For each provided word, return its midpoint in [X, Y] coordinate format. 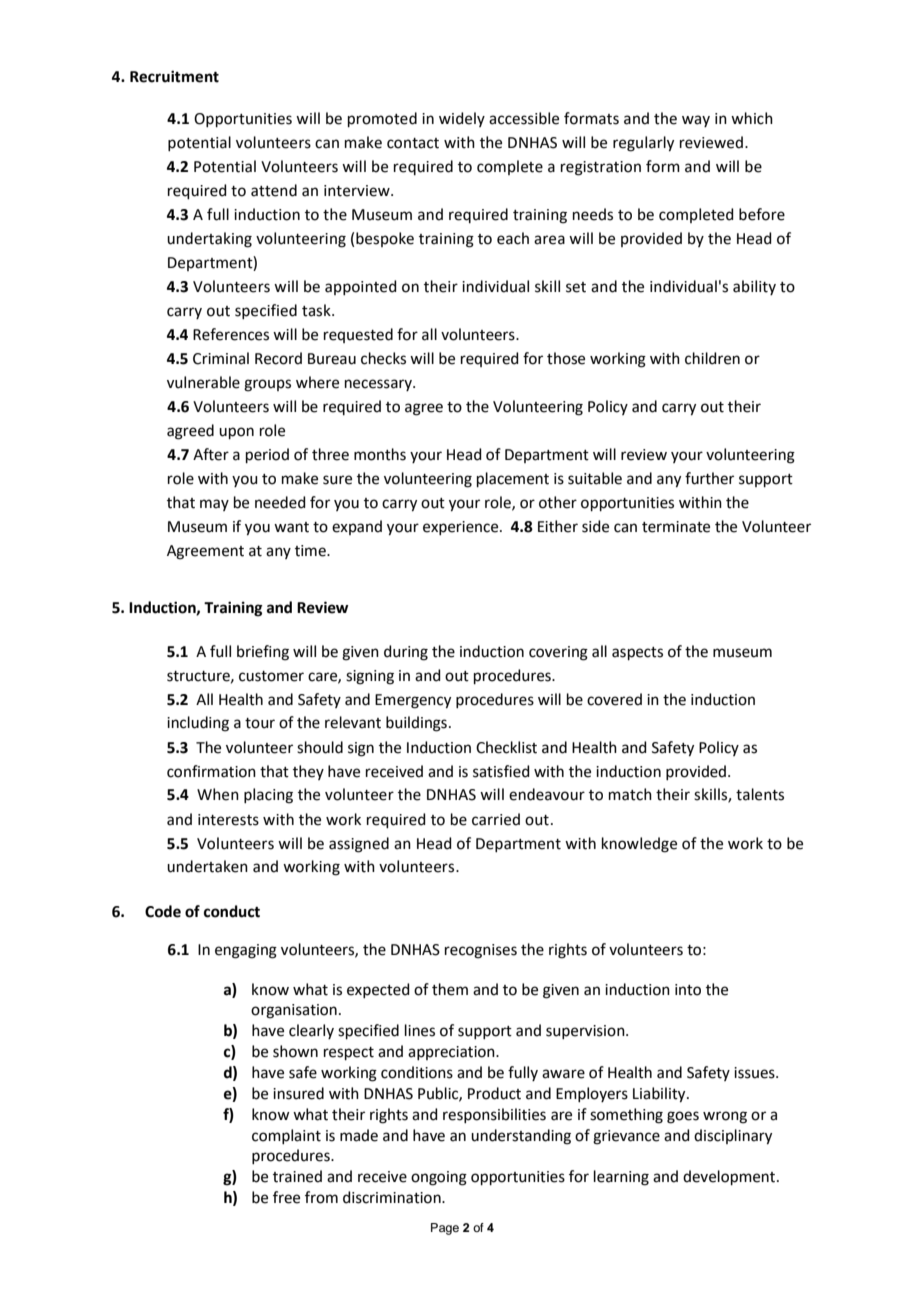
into [688, 990]
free [286, 1197]
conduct [232, 911]
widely [462, 119]
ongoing [439, 1178]
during [406, 653]
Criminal [221, 358]
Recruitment [174, 76]
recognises [481, 951]
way [696, 121]
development [730, 1177]
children [712, 358]
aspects [637, 653]
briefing [263, 653]
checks [383, 358]
